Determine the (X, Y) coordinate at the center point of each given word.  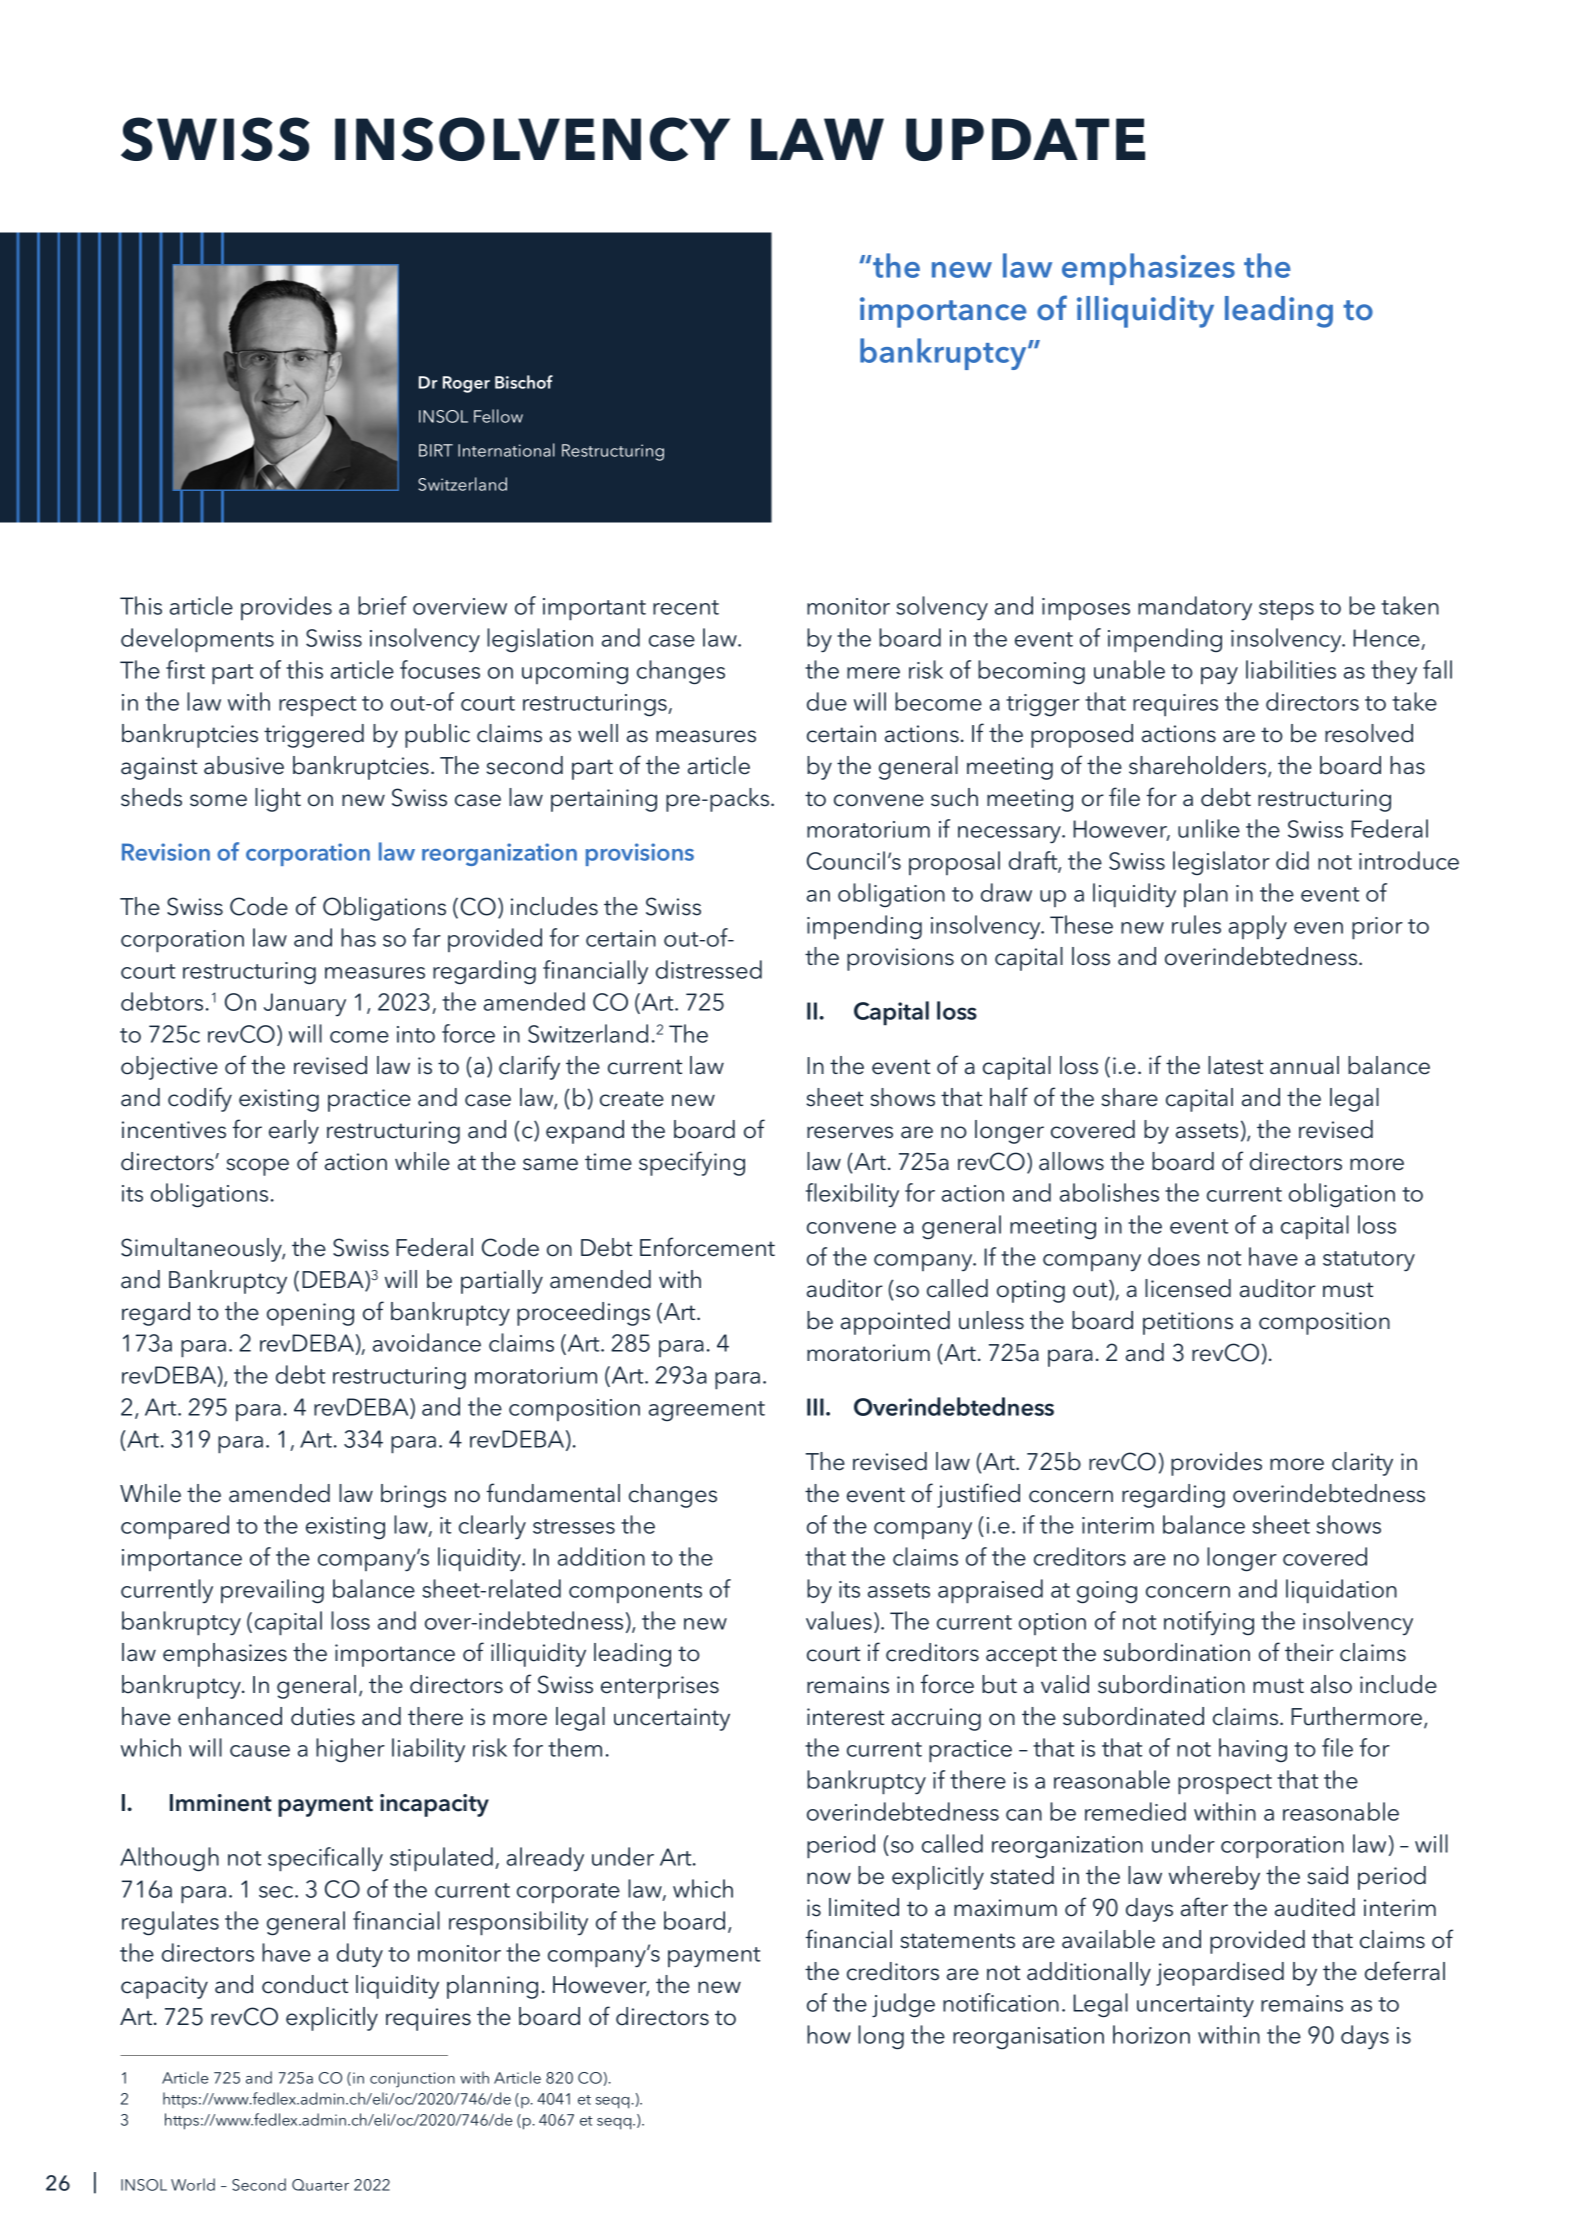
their (1309, 1652)
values (839, 1620)
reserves (850, 1132)
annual (1304, 1065)
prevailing (272, 1591)
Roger (466, 384)
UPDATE (1025, 139)
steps (1286, 610)
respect (317, 706)
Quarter (320, 2185)
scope (257, 1167)
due (827, 701)
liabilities (1291, 669)
